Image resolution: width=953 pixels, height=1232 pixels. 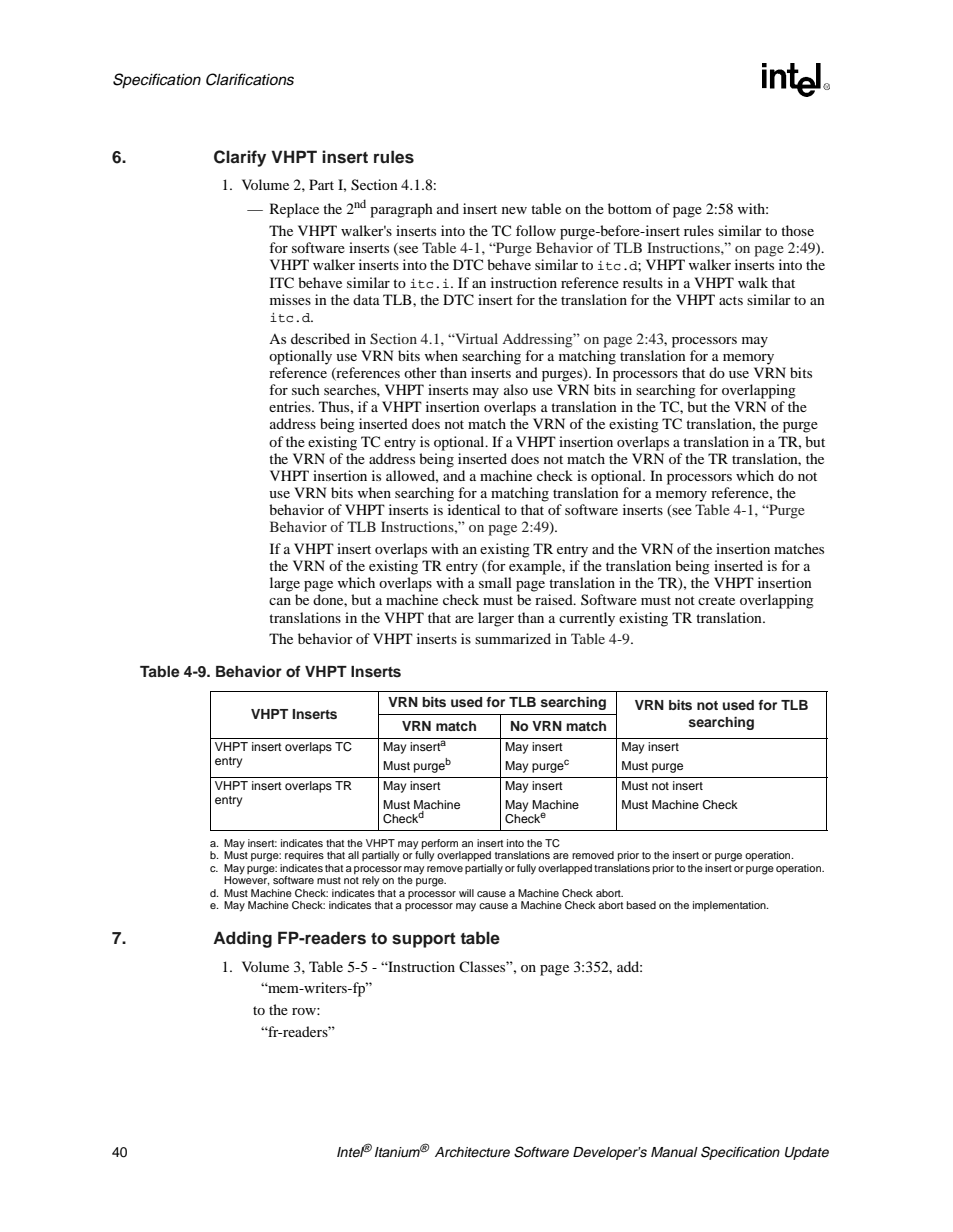 What do you see at coordinates (280, 601) in the screenshot?
I see `can` at bounding box center [280, 601].
